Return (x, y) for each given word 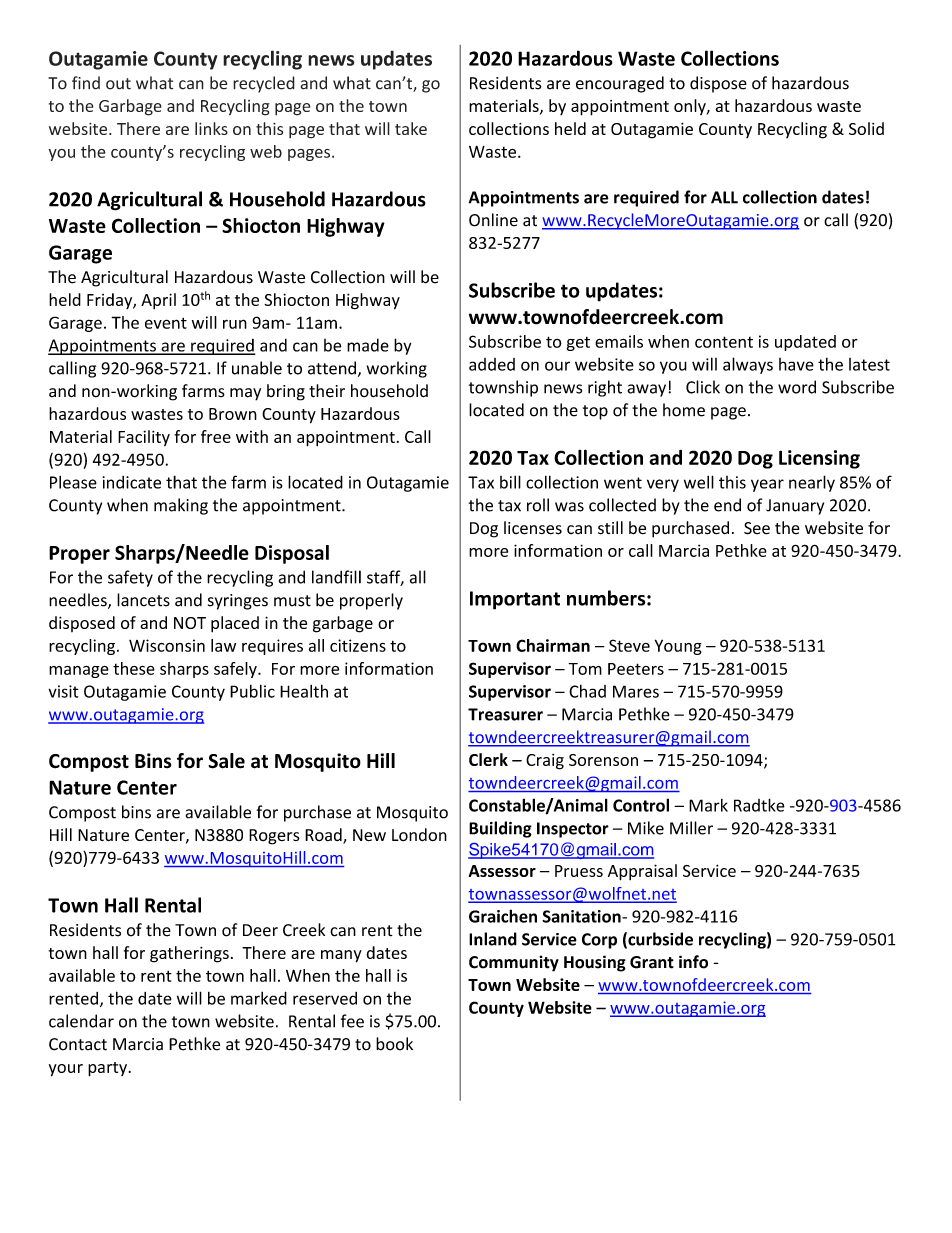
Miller (691, 828)
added (492, 364)
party (108, 1069)
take (411, 128)
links (211, 128)
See (757, 528)
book (394, 1044)
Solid (866, 128)
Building (500, 829)
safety (130, 578)
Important (515, 600)
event (166, 323)
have (796, 364)
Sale (226, 761)
